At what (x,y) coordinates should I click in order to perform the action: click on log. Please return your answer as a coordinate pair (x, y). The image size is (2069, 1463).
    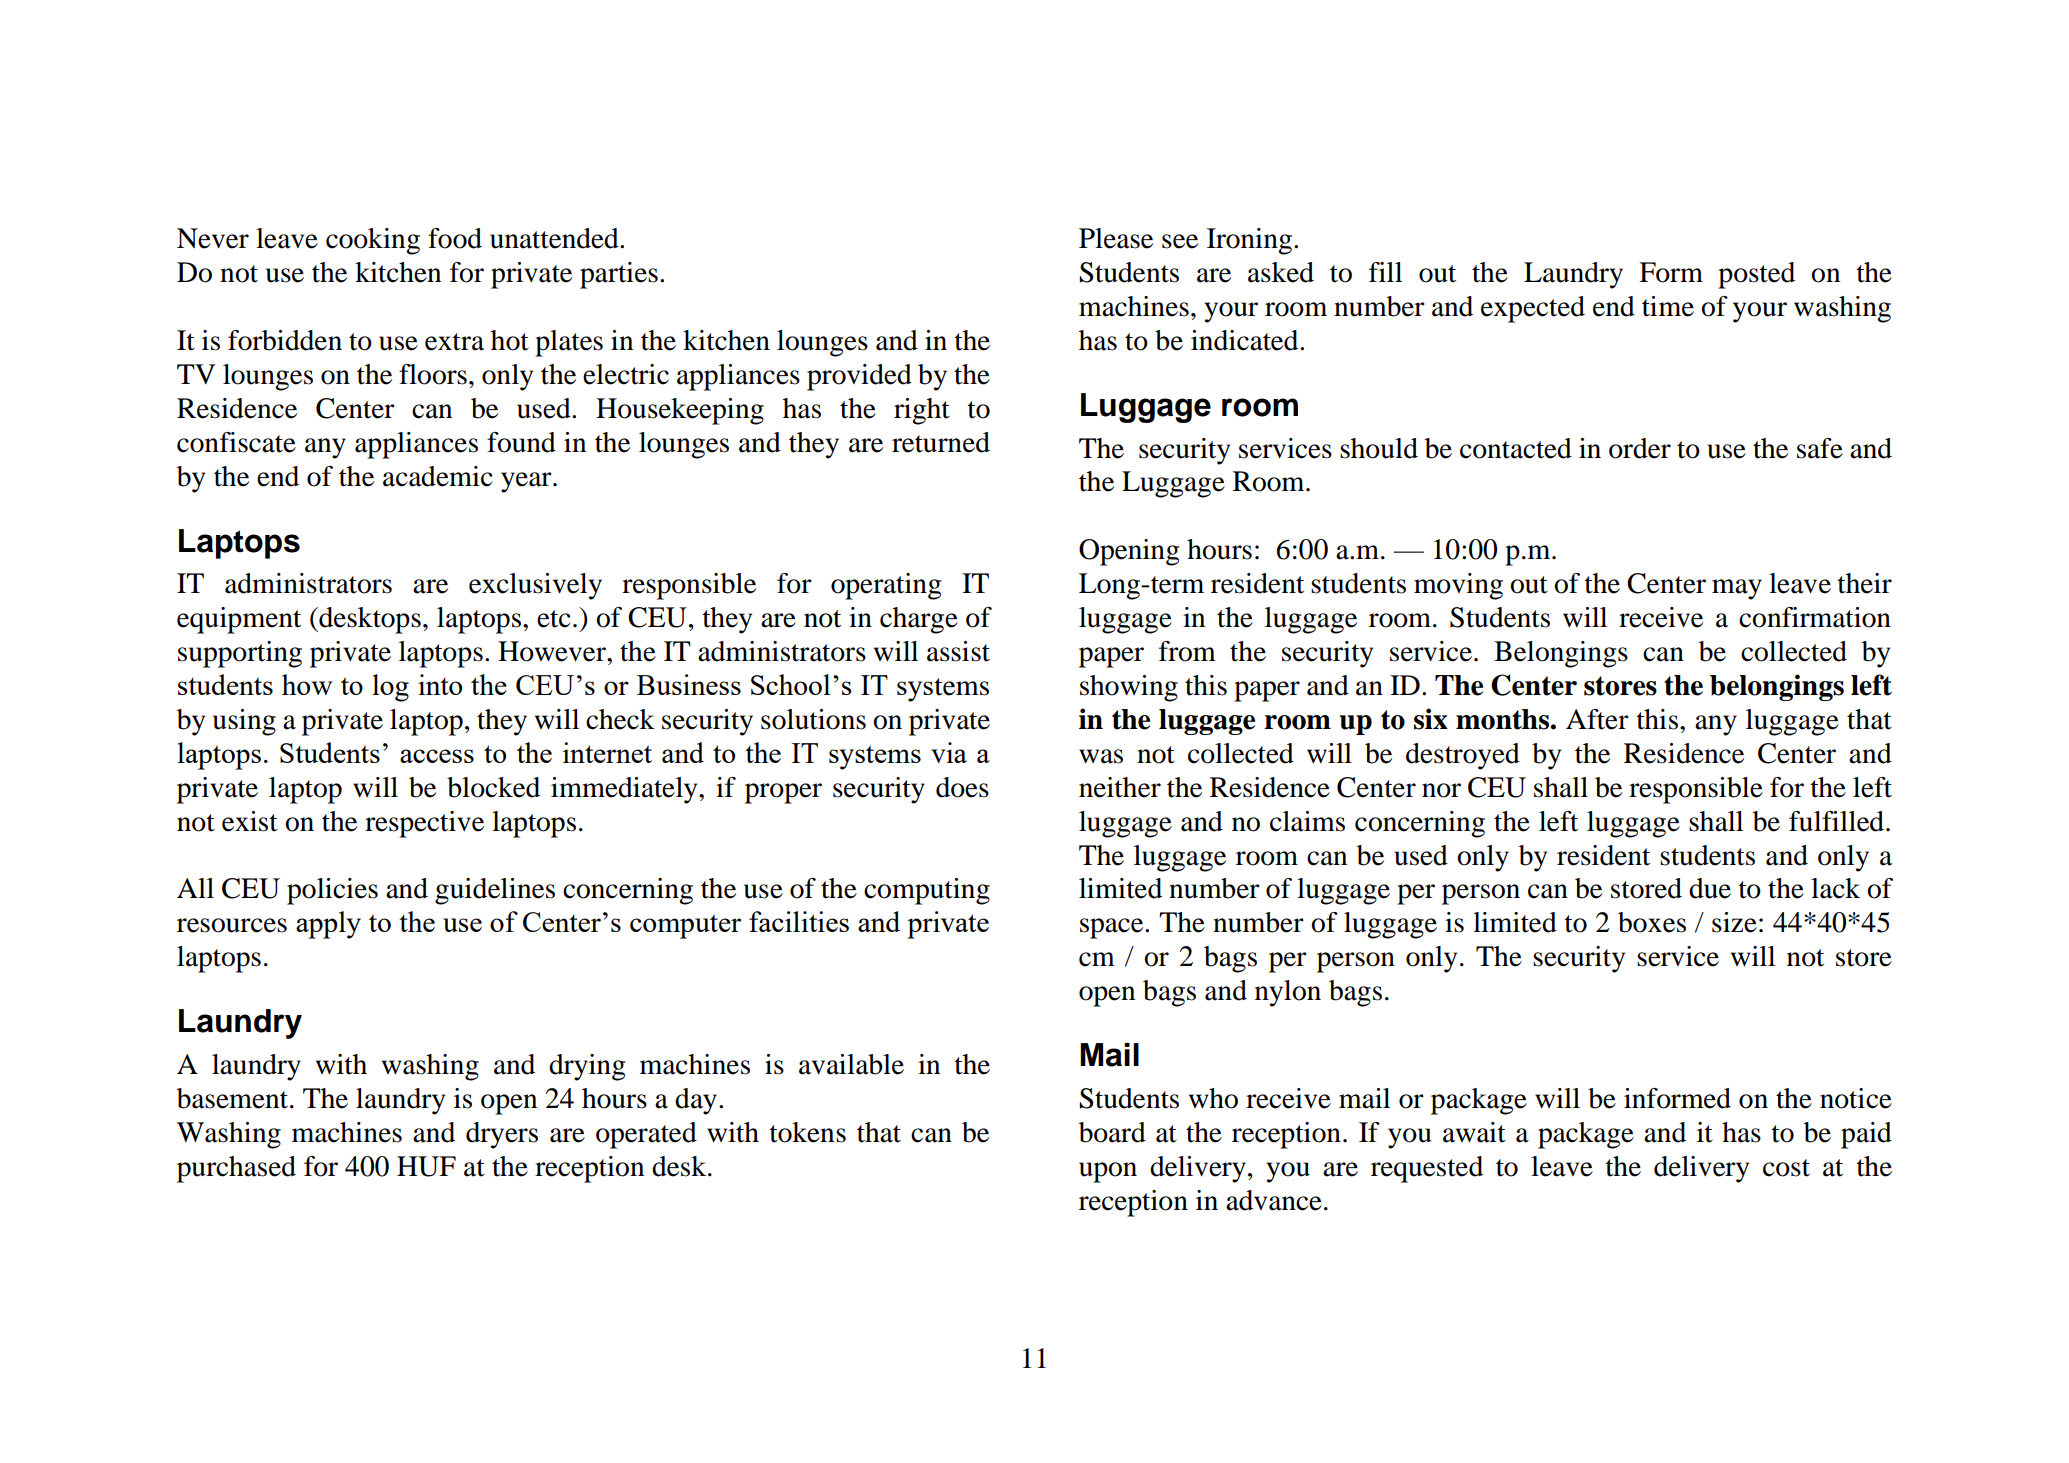
    Looking at the image, I should click on (391, 688).
